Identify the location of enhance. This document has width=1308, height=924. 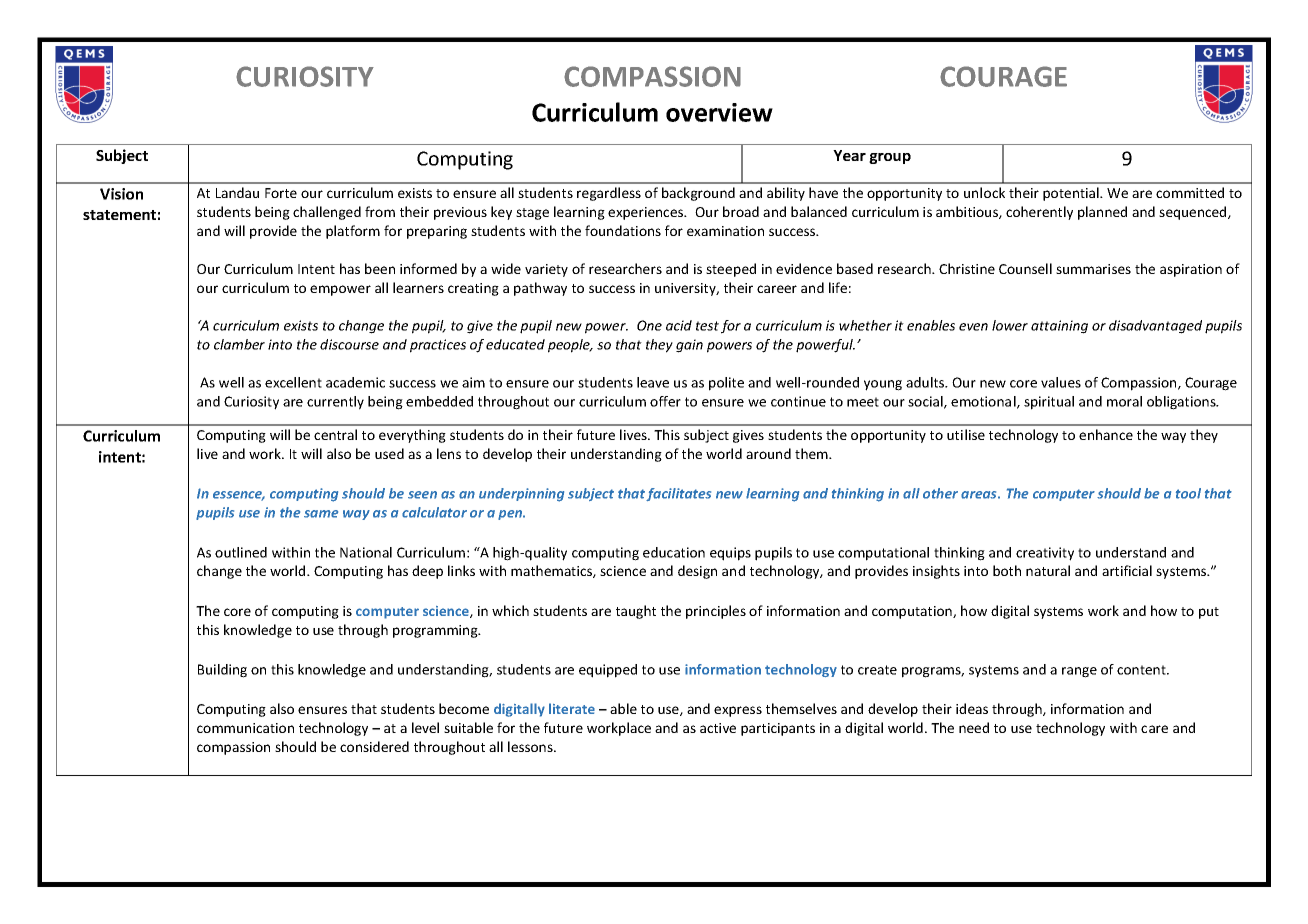
(1106, 434).
